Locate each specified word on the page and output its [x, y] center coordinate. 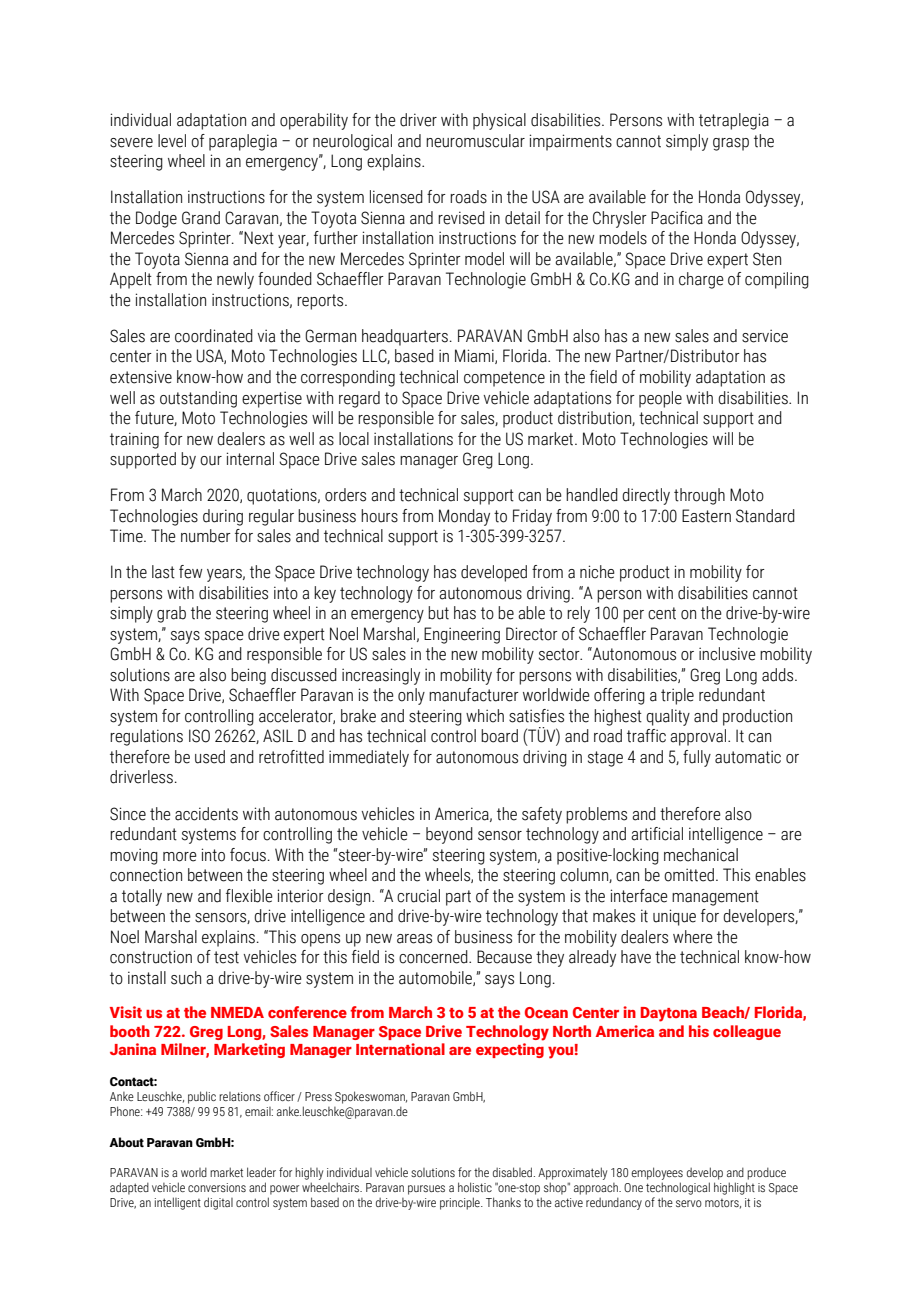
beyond [449, 835]
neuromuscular [475, 141]
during [223, 517]
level [172, 141]
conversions [217, 1187]
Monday [464, 517]
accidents [206, 814]
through [699, 496]
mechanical [701, 855]
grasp [731, 144]
